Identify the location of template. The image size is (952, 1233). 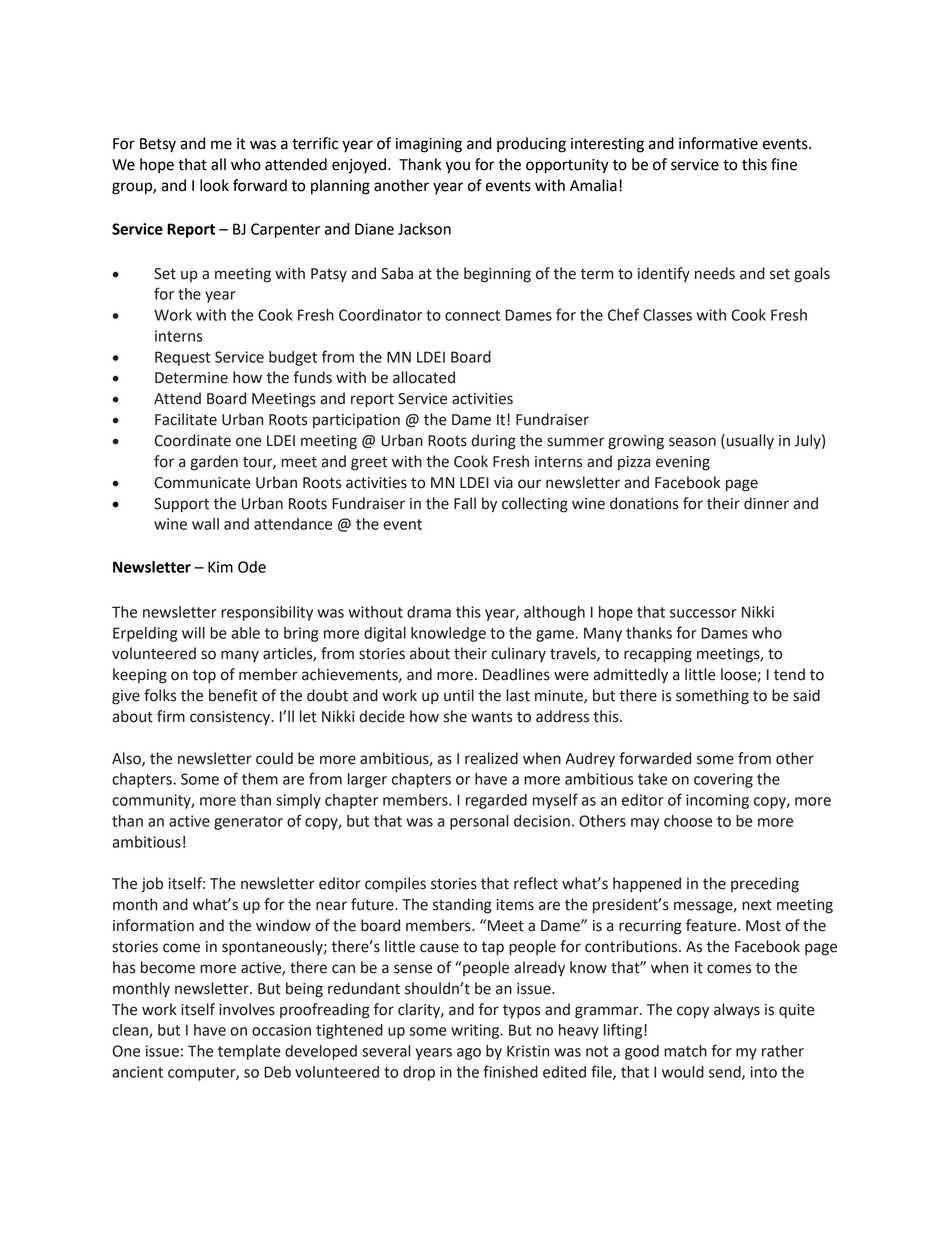
(249, 1052).
